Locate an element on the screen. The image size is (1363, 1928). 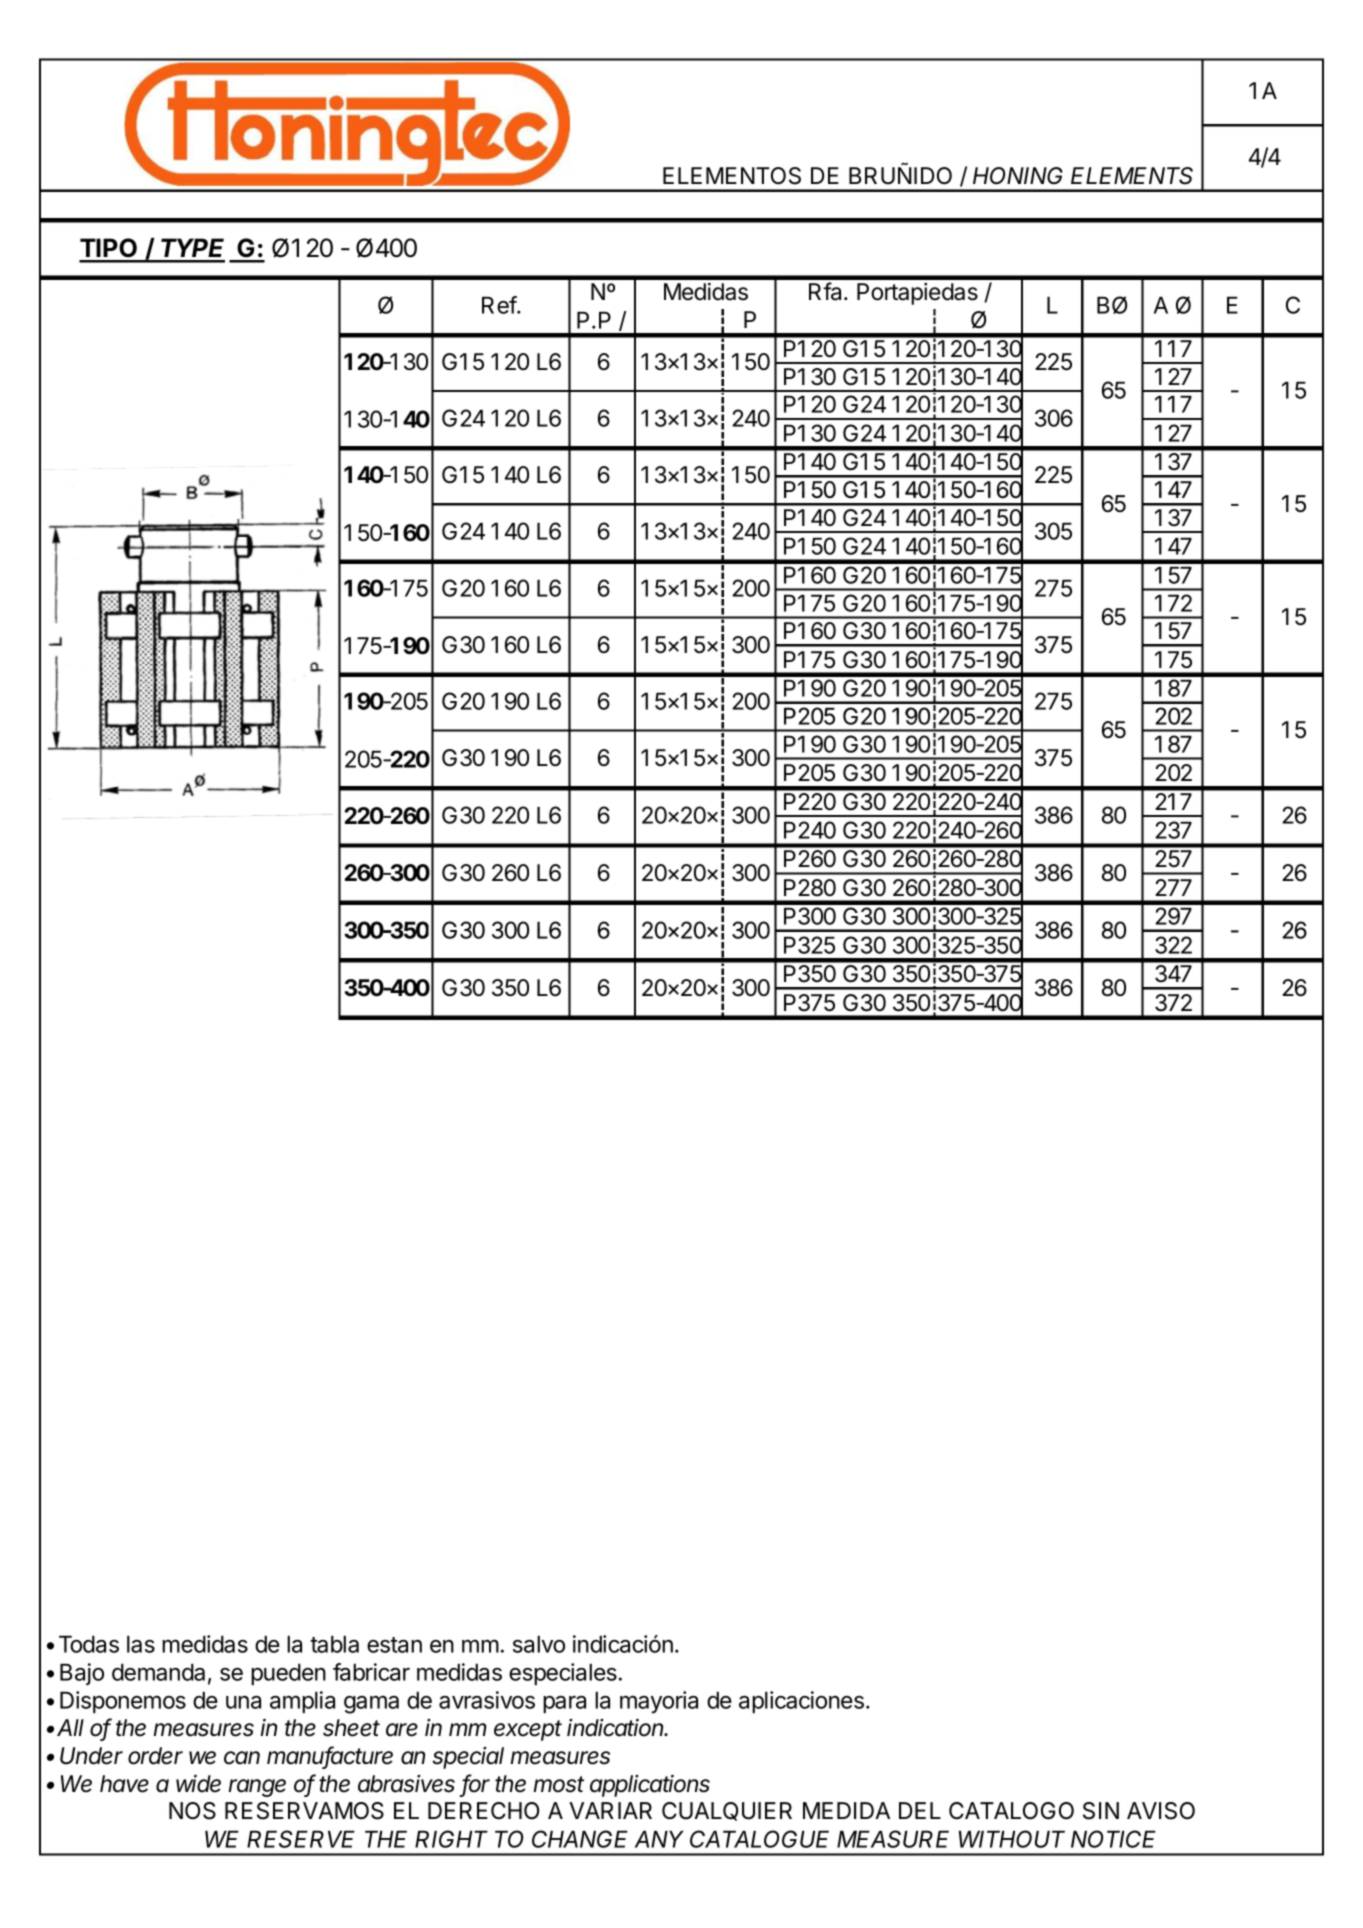
las is located at coordinates (141, 1644).
